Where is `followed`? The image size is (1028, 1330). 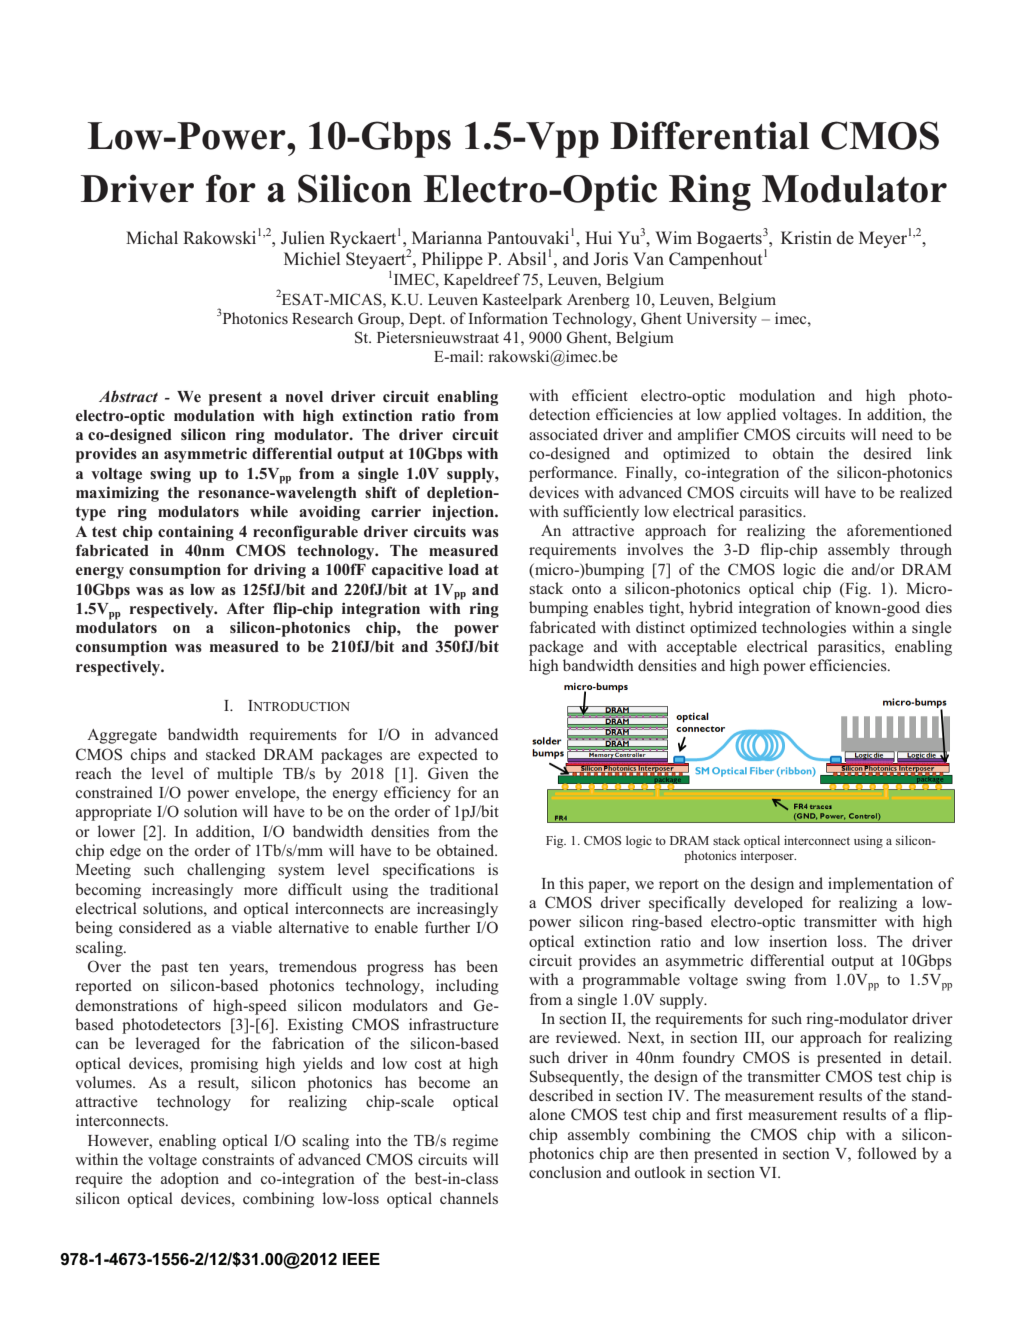 followed is located at coordinates (887, 1153).
